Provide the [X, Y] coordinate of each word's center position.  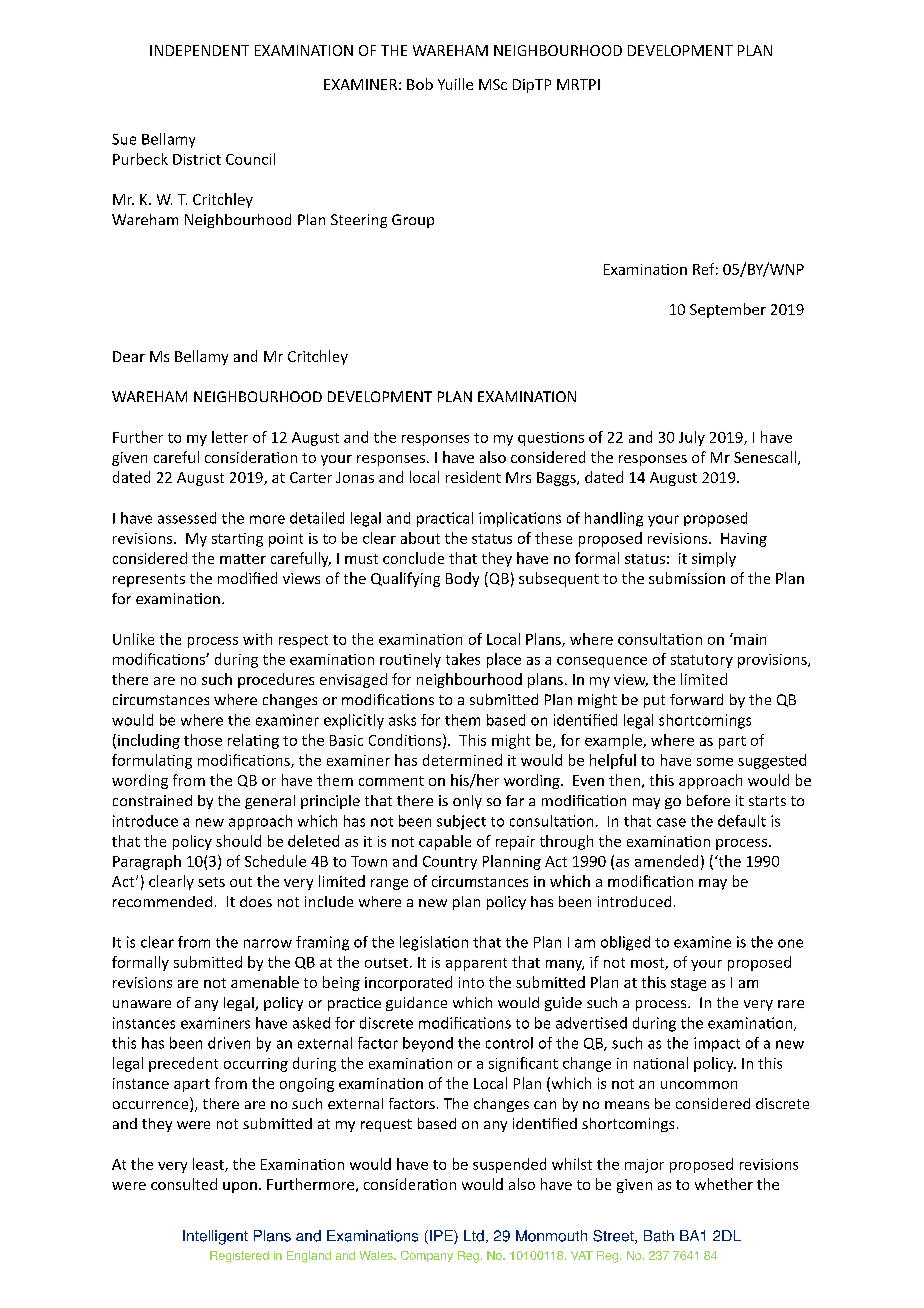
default [742, 821]
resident [473, 477]
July [692, 438]
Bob [420, 84]
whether [724, 1184]
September [728, 310]
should [238, 841]
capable [445, 842]
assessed [187, 518]
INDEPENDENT [199, 50]
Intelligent [215, 1237]
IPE [442, 1237]
